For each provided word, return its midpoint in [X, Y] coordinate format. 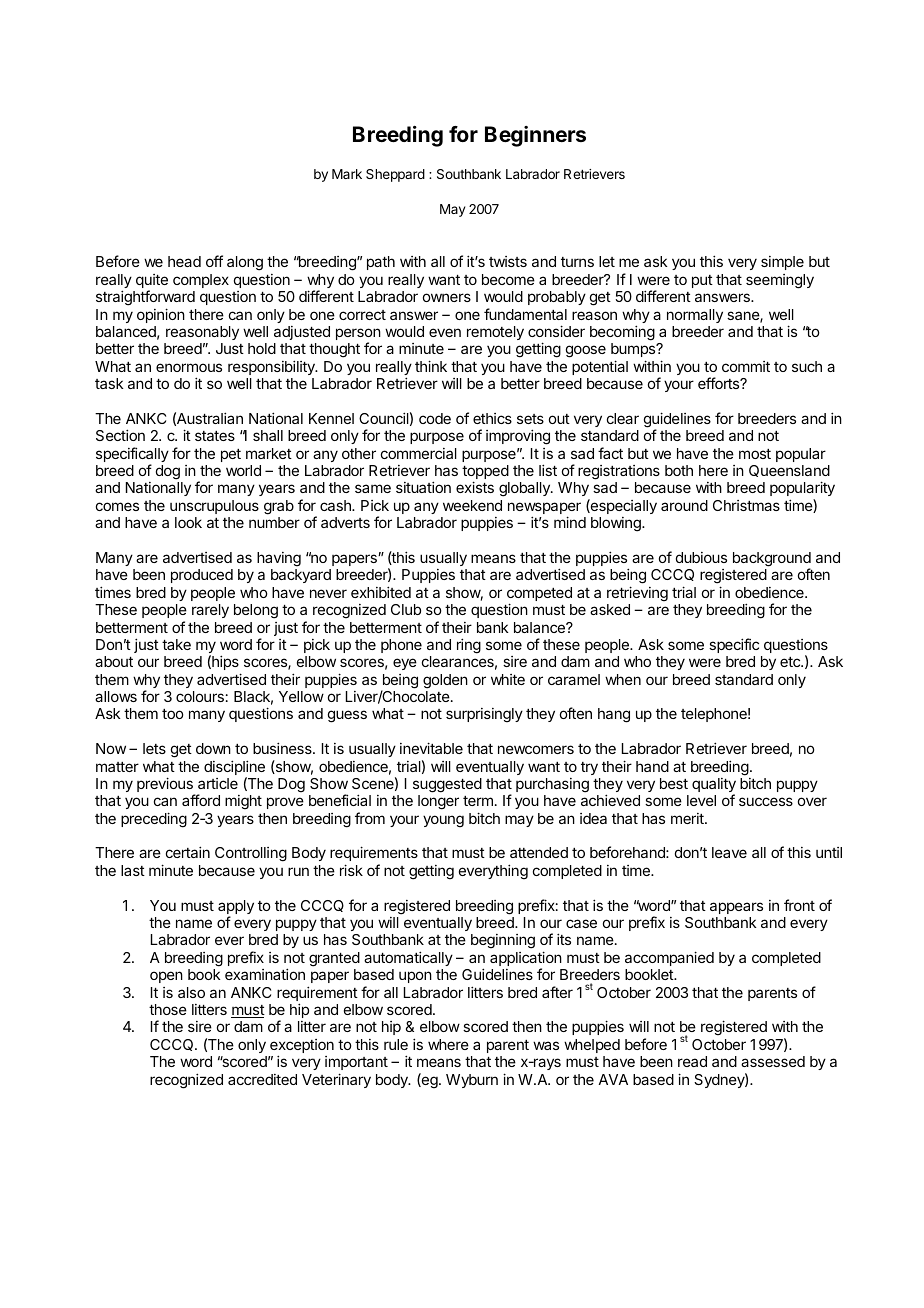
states [215, 436]
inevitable [431, 748]
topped [485, 473]
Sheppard [395, 175]
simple [782, 263]
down [213, 748]
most [755, 454]
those [168, 1009]
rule [396, 1044]
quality [714, 786]
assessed [773, 1061]
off [214, 261]
